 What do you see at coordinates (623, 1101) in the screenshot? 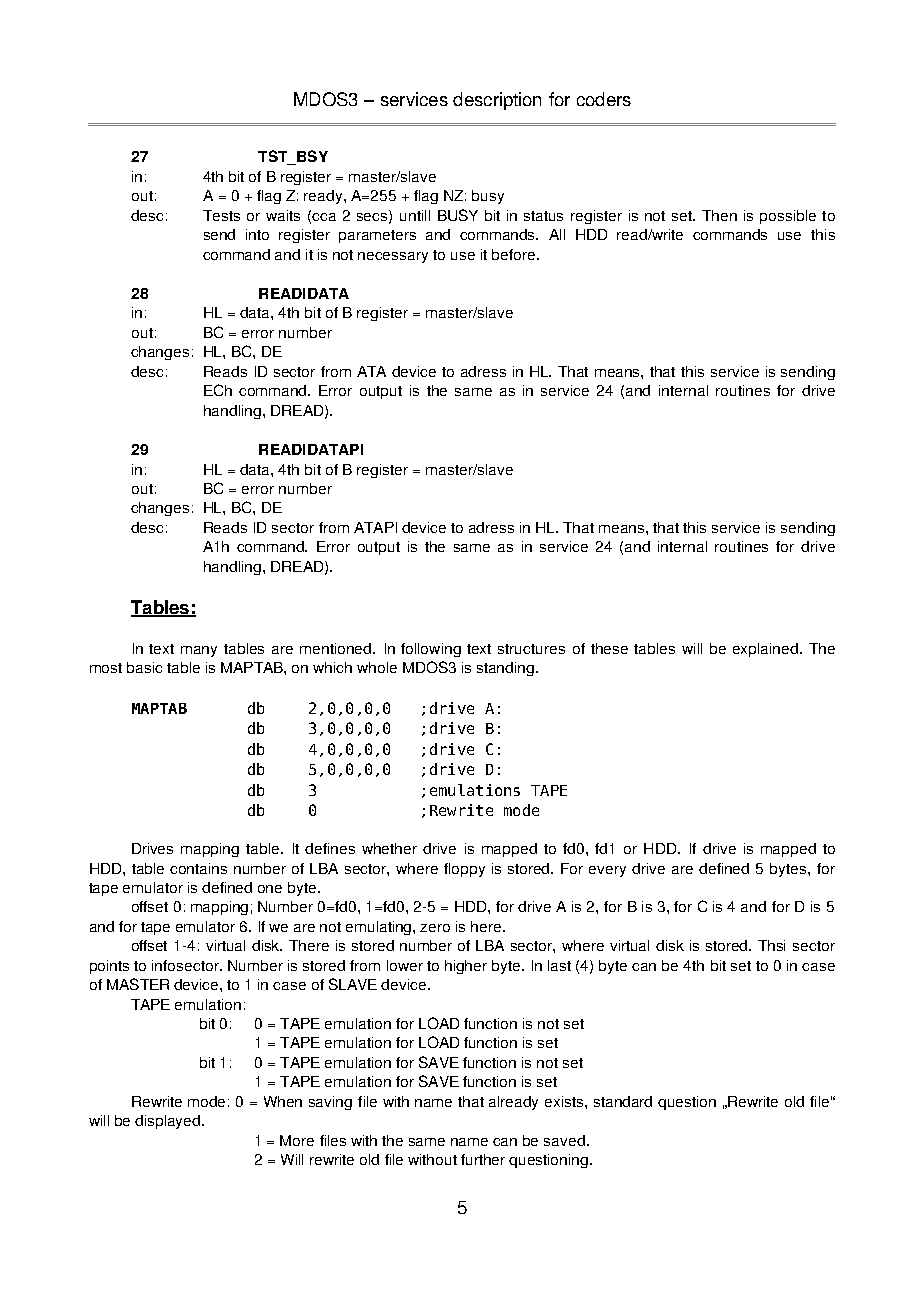
I see `standard` at bounding box center [623, 1101].
